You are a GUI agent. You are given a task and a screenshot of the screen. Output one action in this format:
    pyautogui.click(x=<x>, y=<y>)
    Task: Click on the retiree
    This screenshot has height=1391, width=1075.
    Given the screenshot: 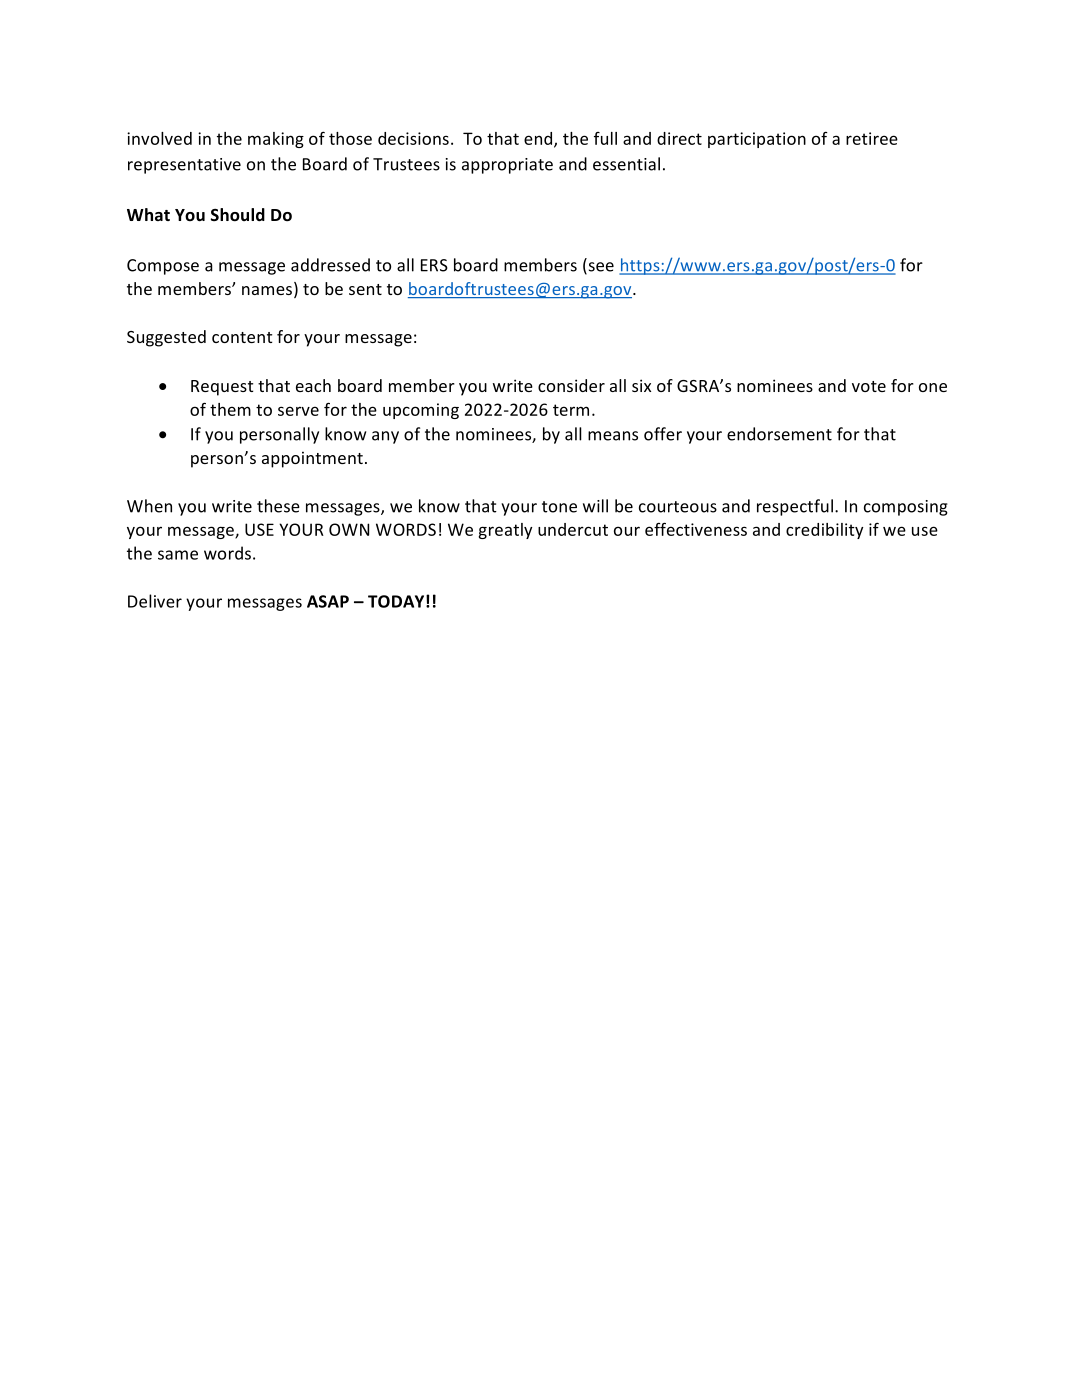 What is the action you would take?
    pyautogui.click(x=872, y=138)
